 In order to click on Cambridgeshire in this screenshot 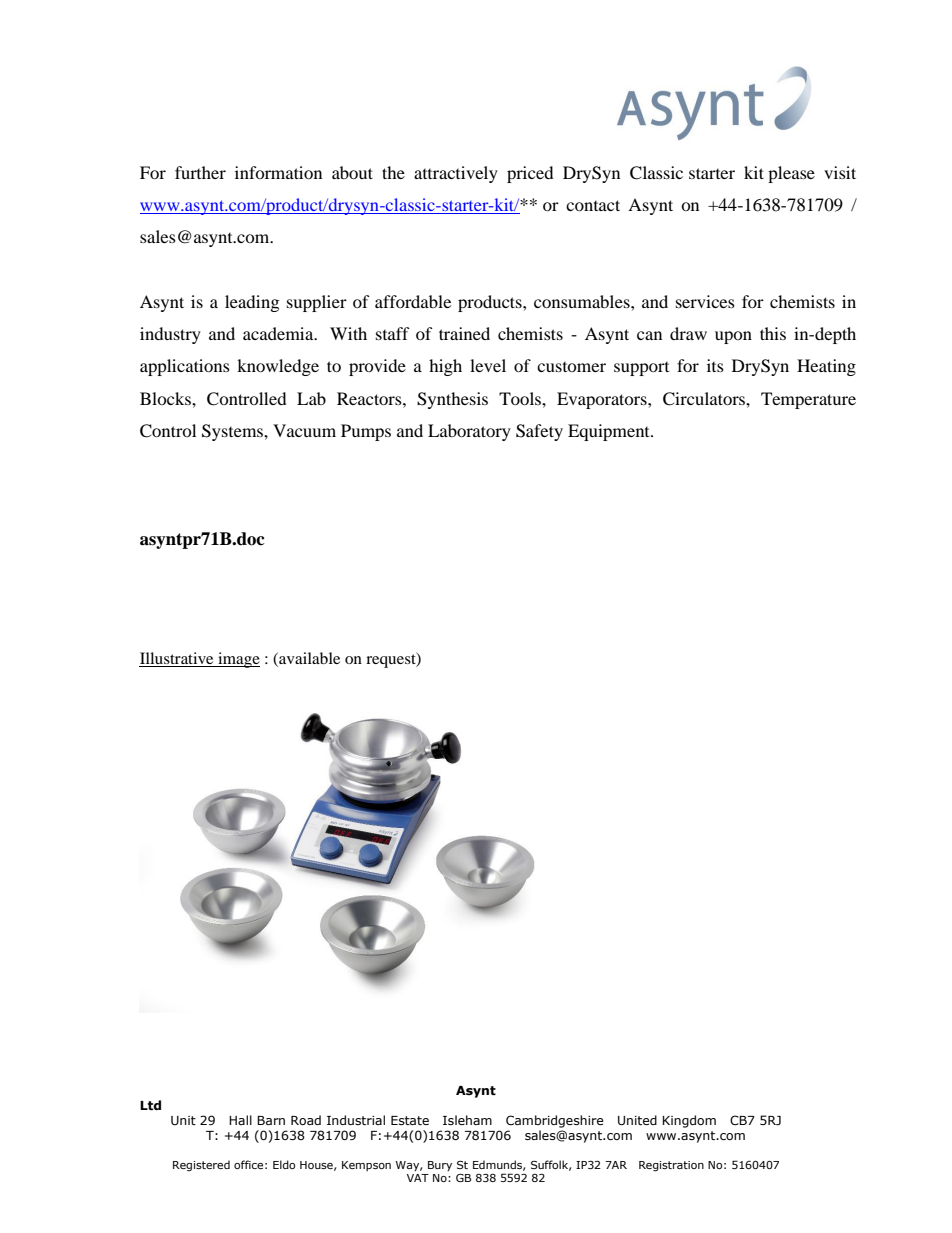, I will do `click(555, 1121)`.
